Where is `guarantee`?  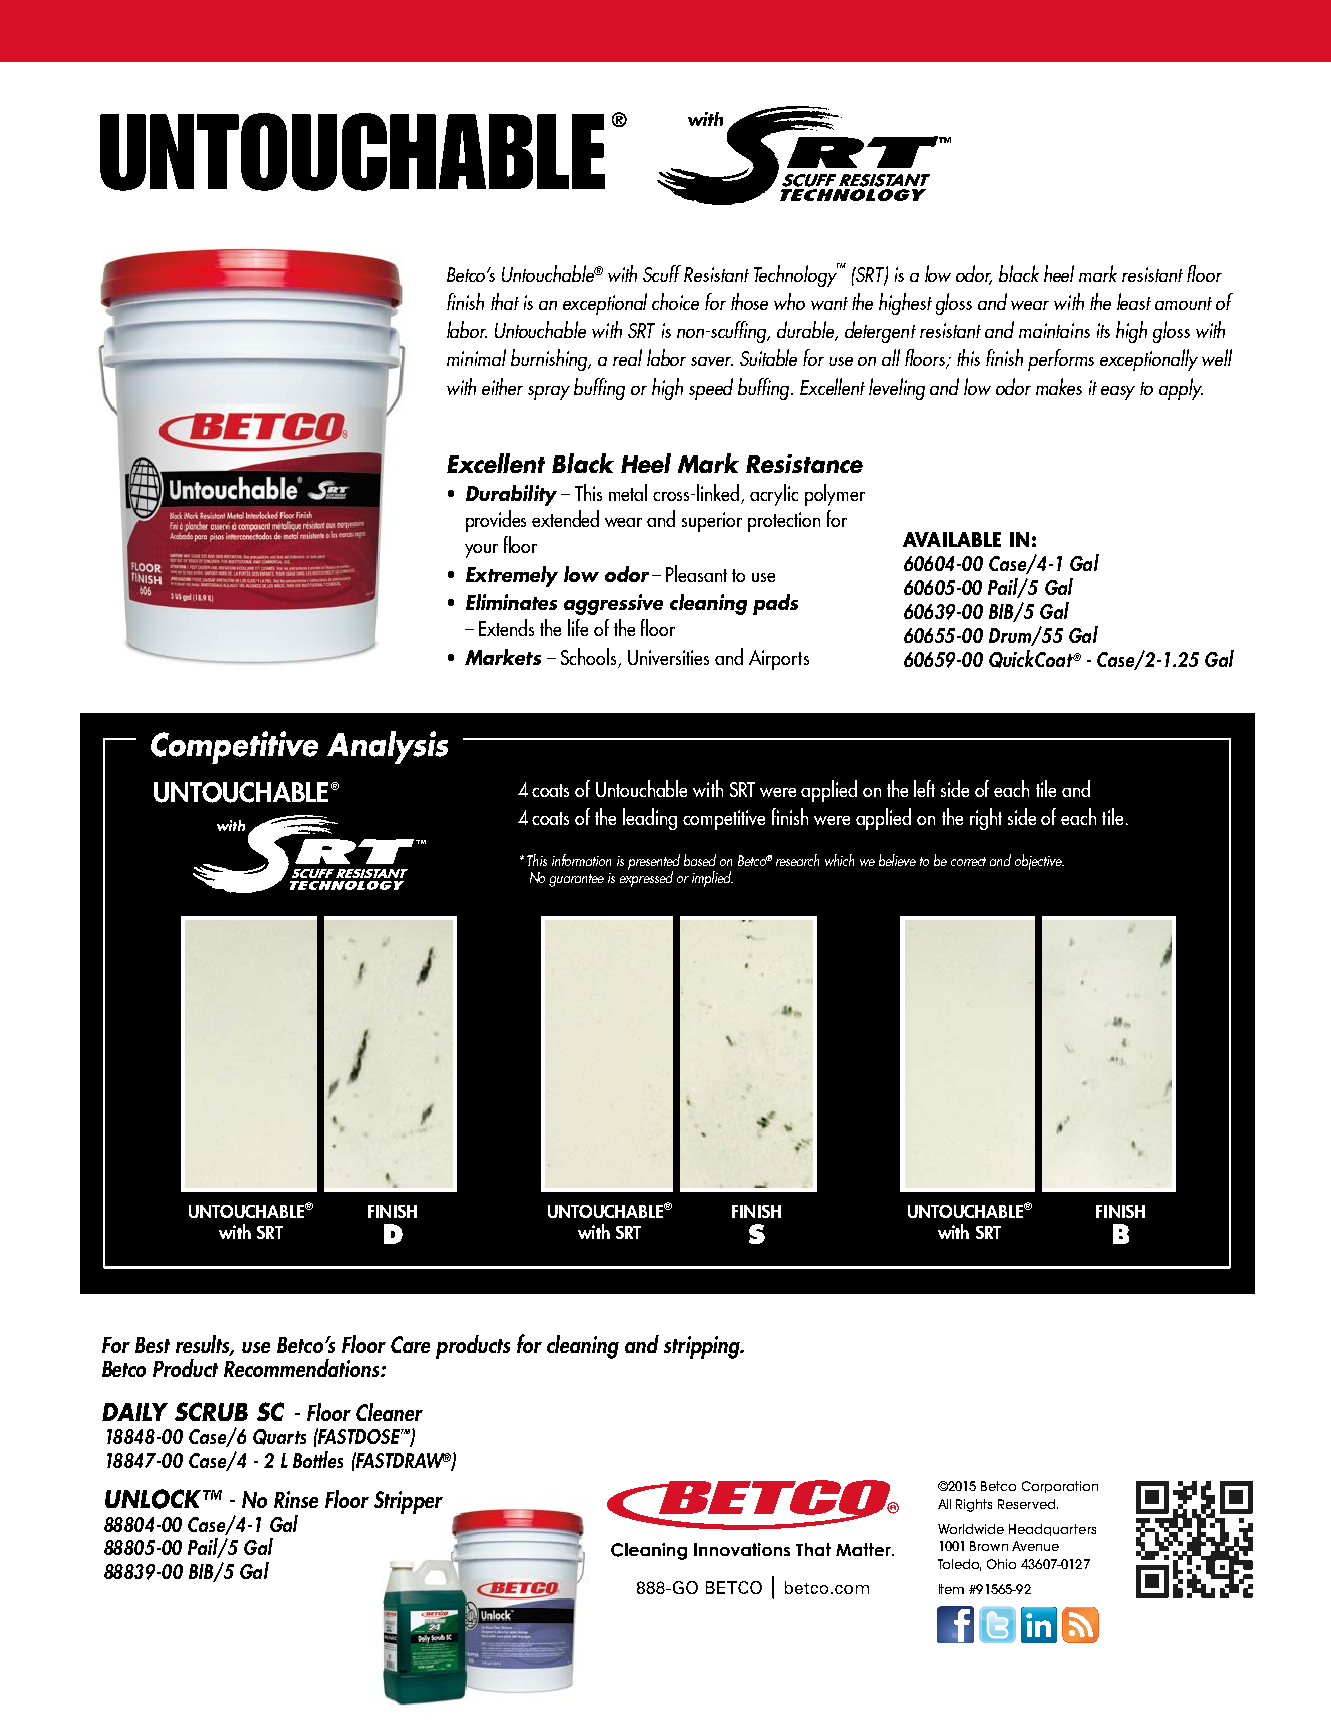 guarantee is located at coordinates (576, 880).
